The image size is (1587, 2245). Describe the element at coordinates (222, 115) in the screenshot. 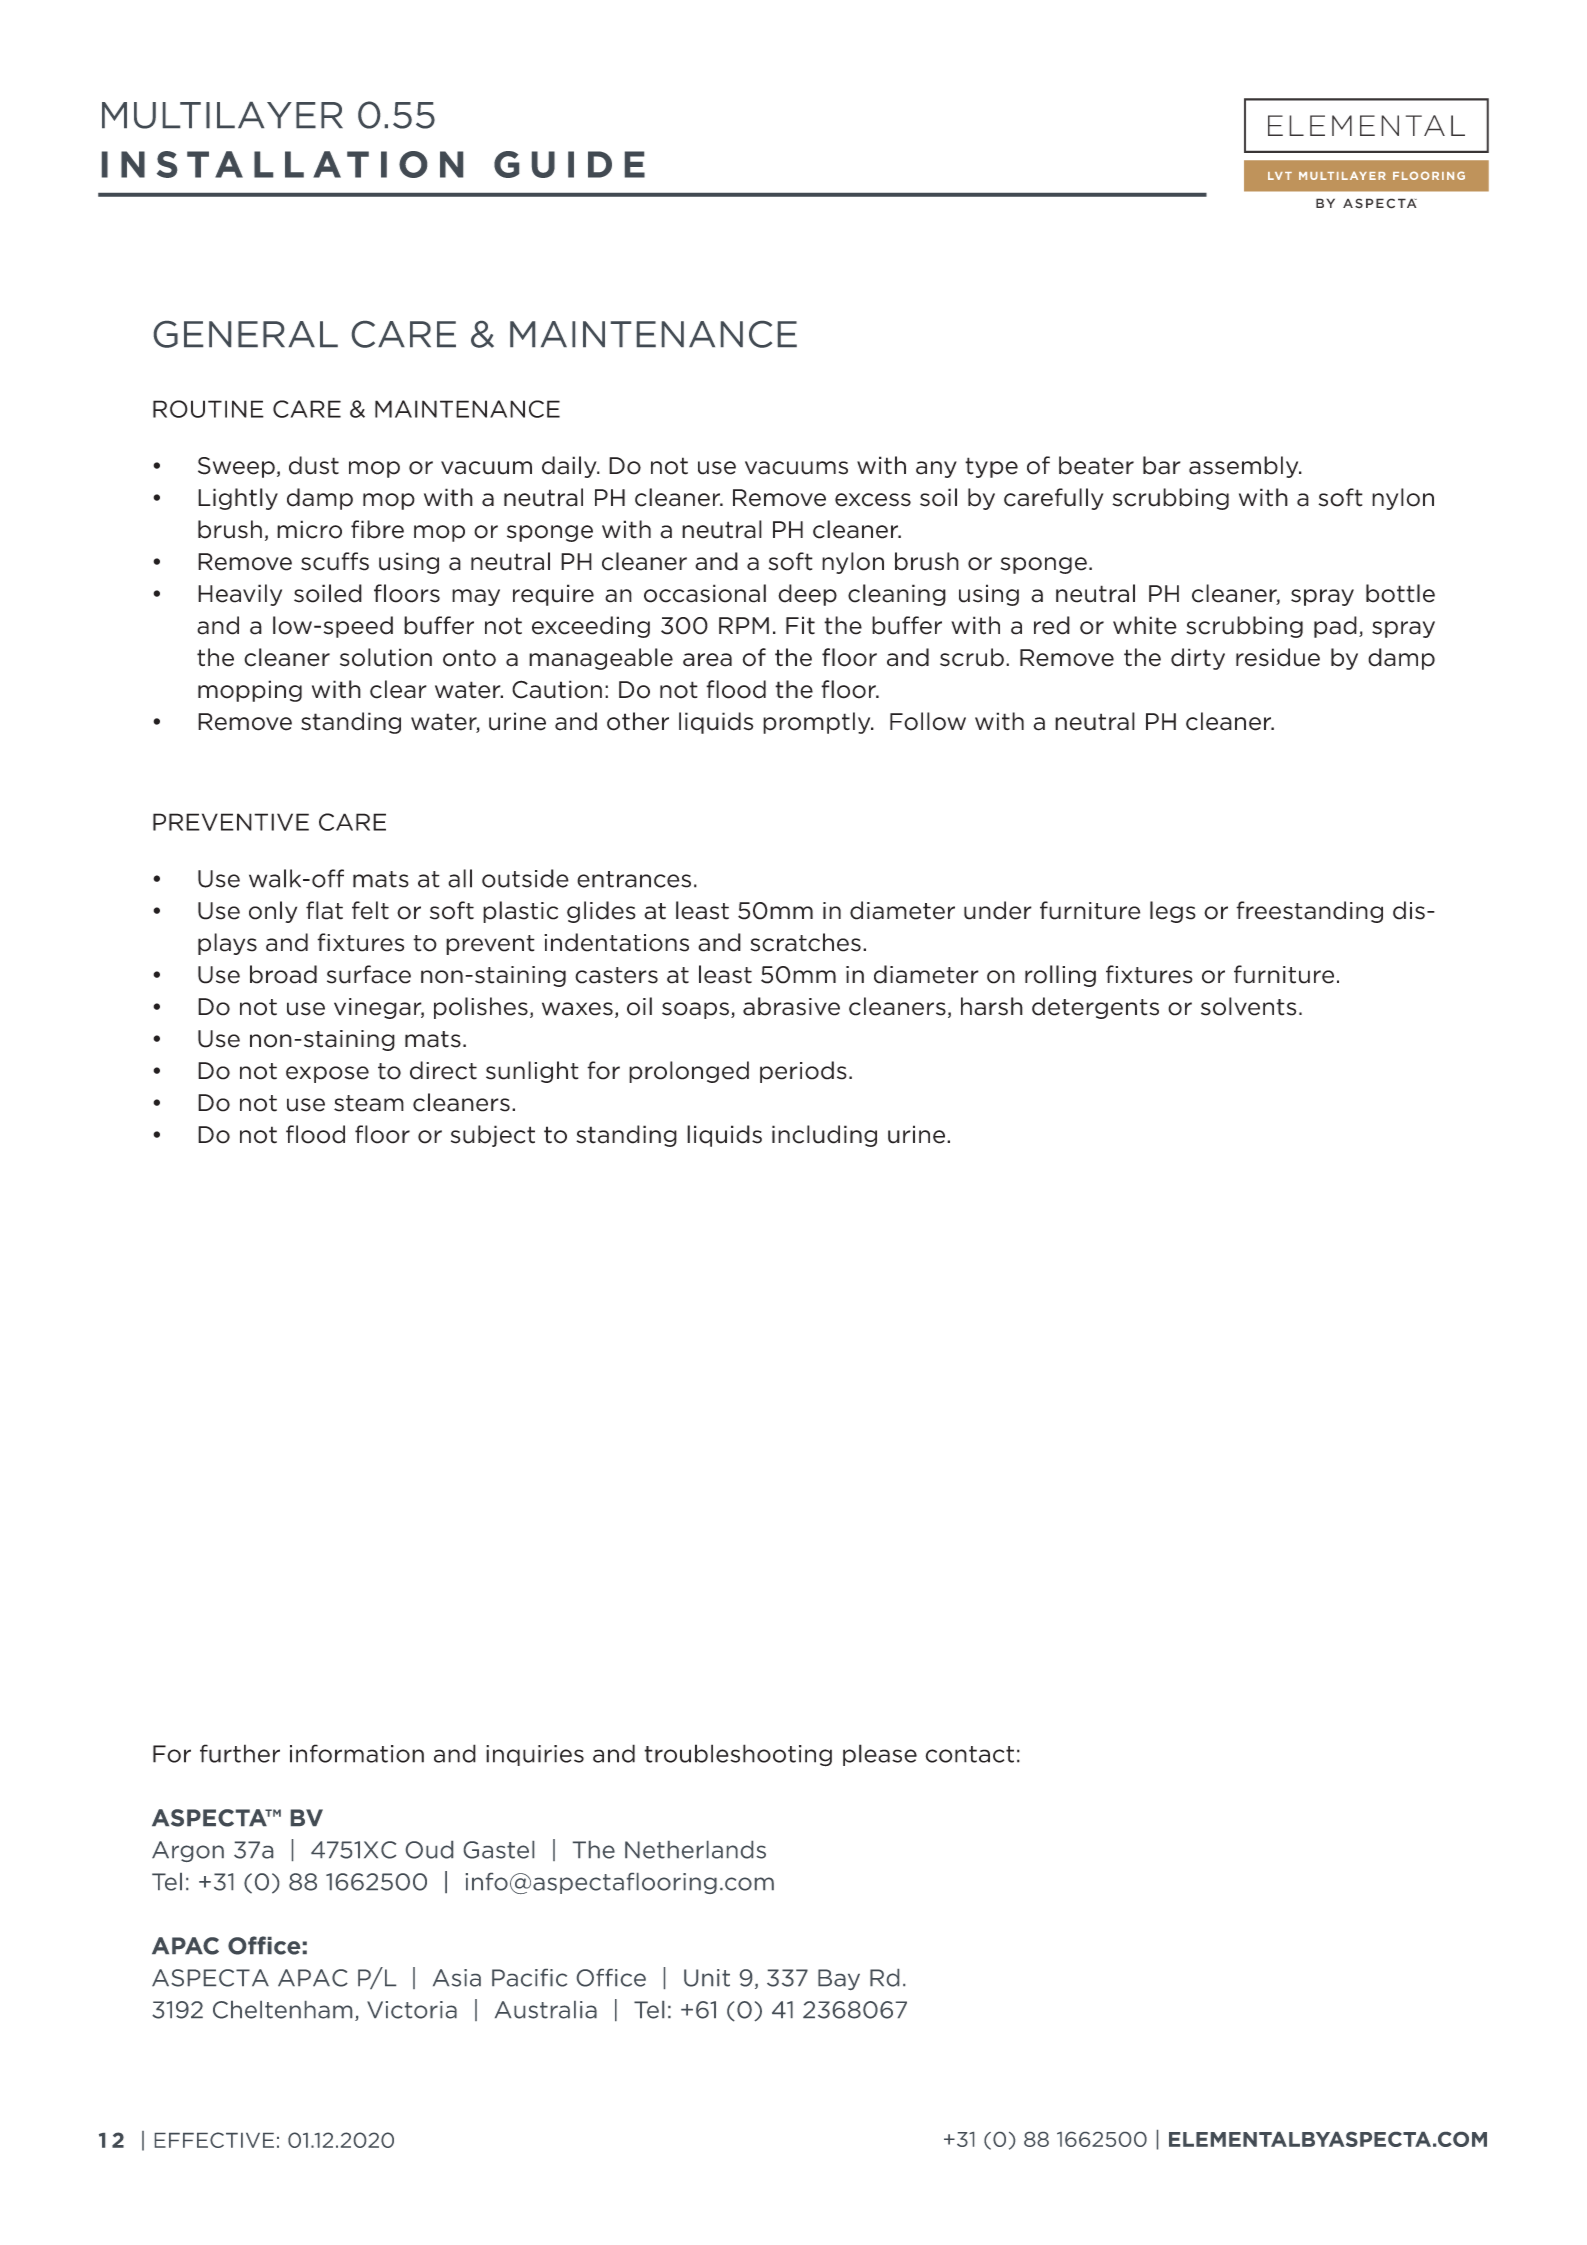

I see `MULTILAYER` at that location.
